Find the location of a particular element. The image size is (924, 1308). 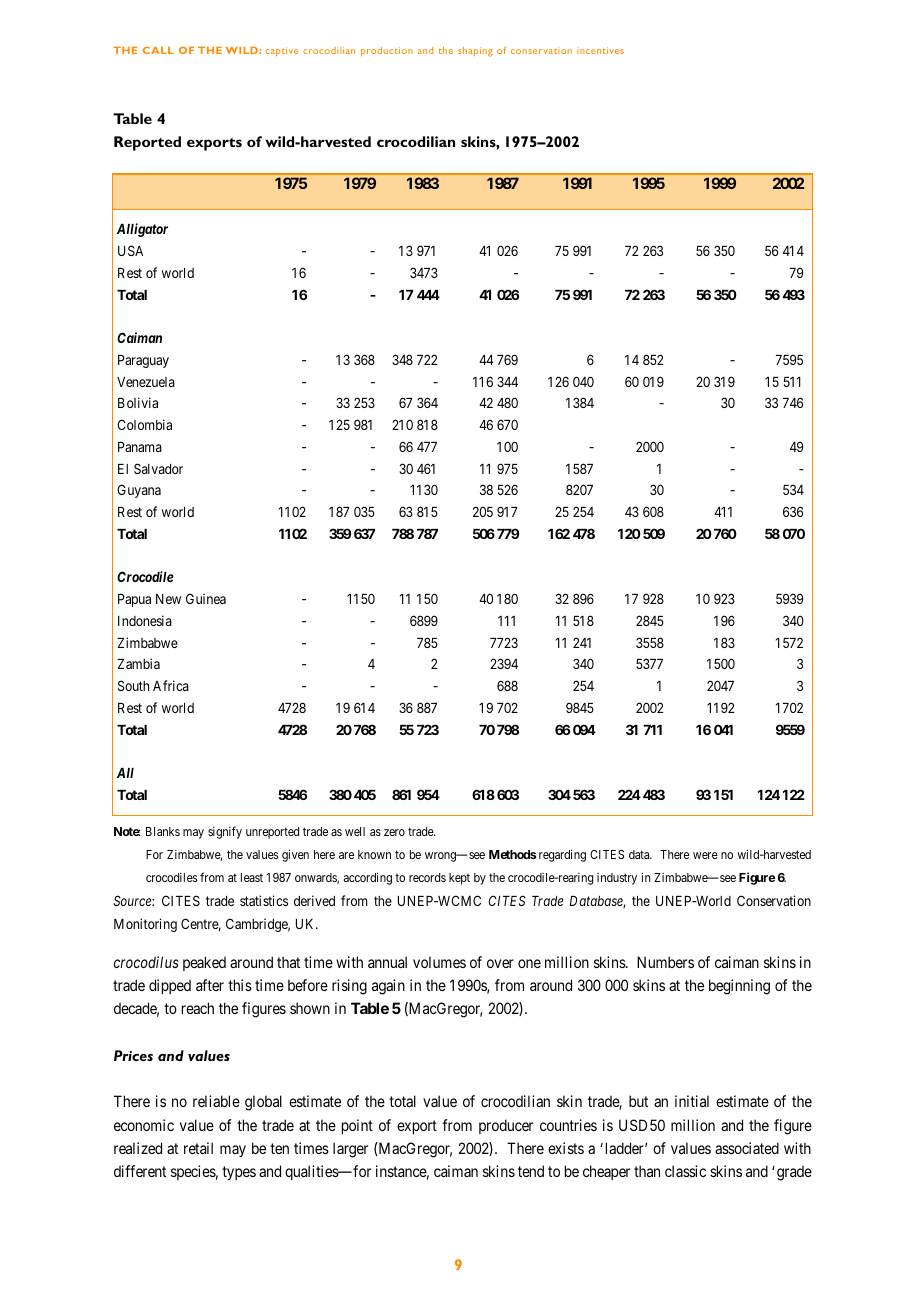

peaked is located at coordinates (204, 963).
